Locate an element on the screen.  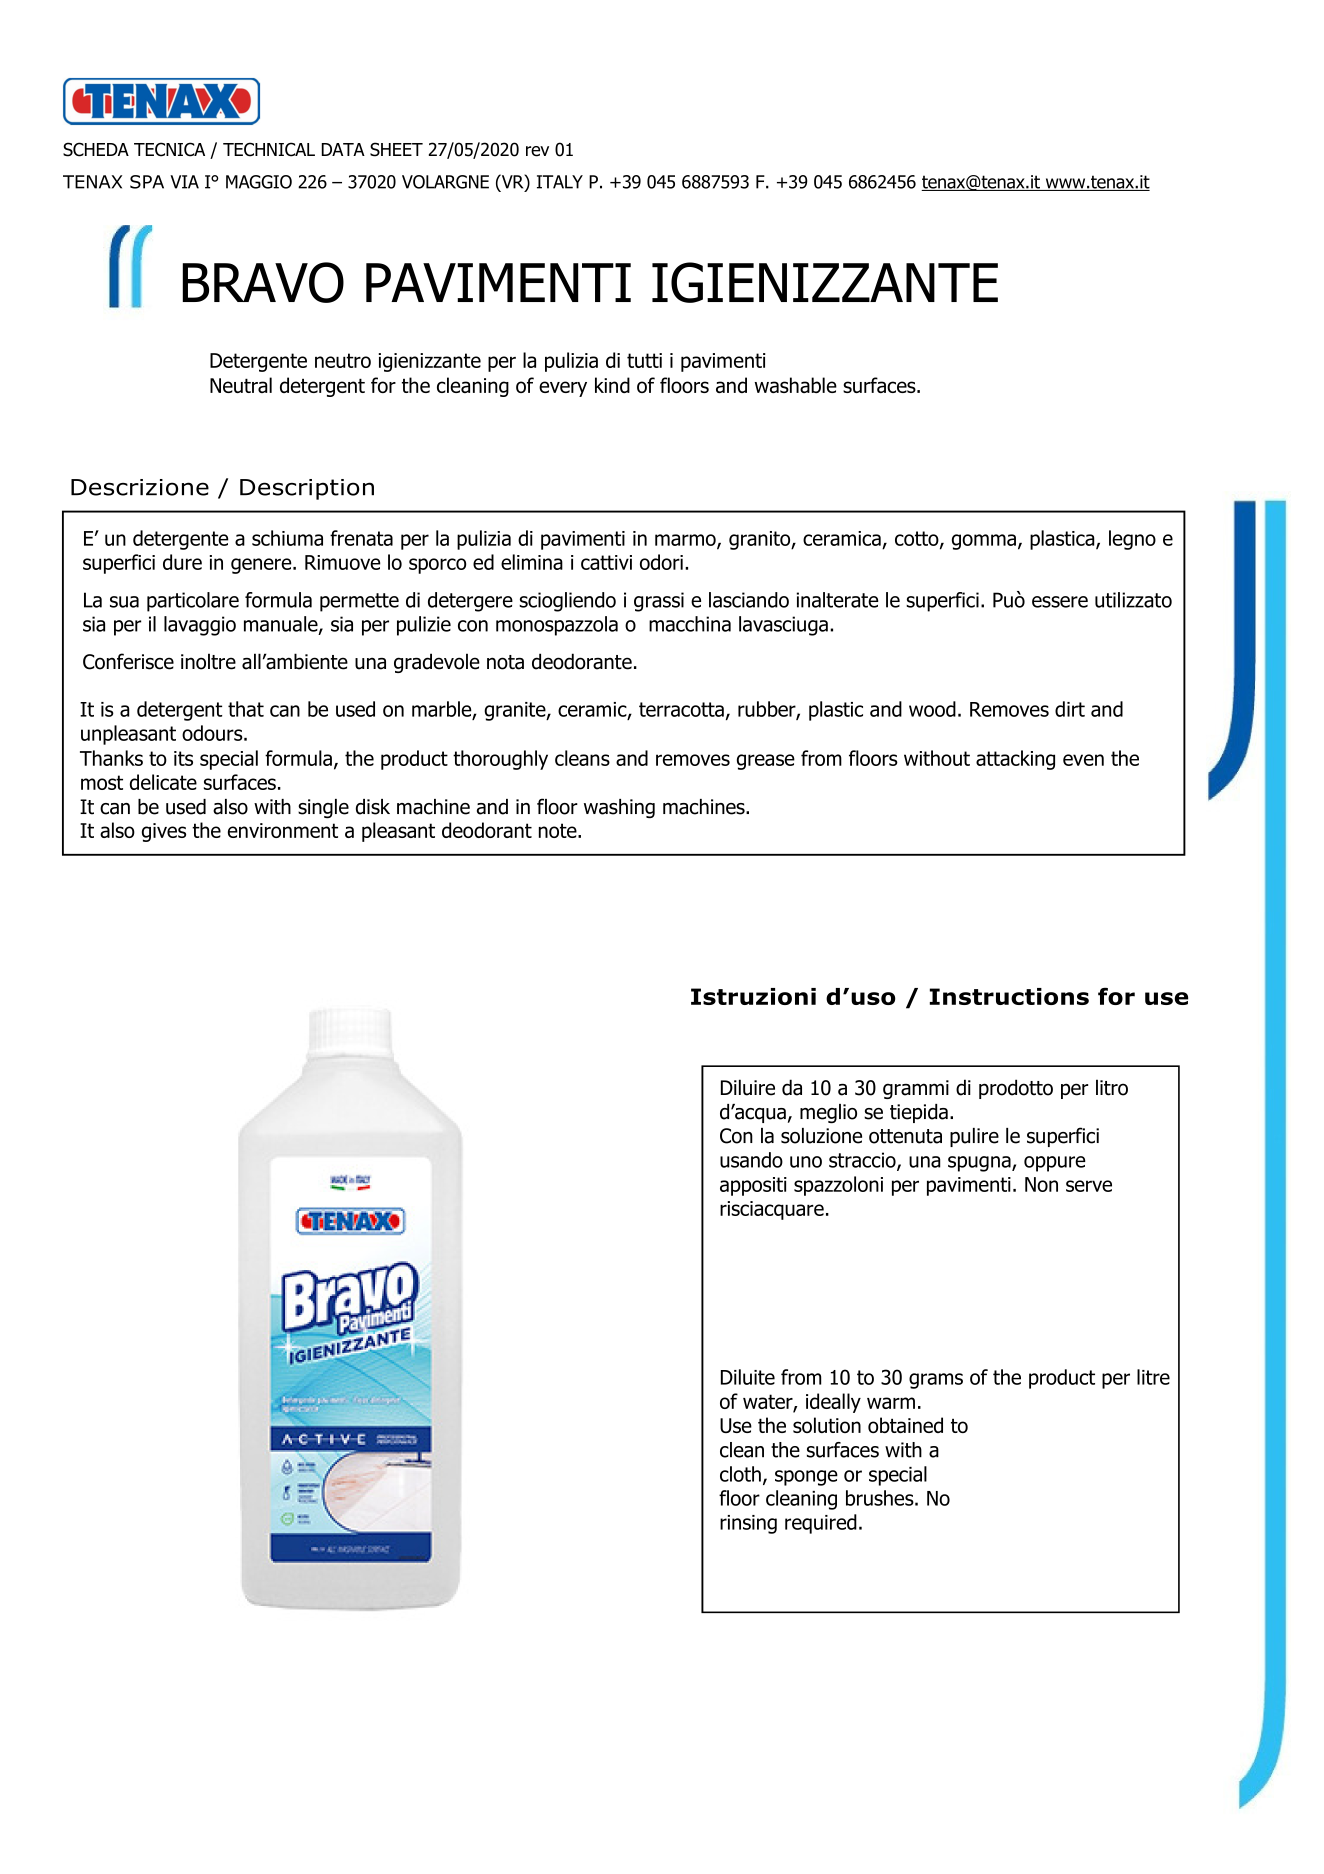
environment is located at coordinates (283, 830).
